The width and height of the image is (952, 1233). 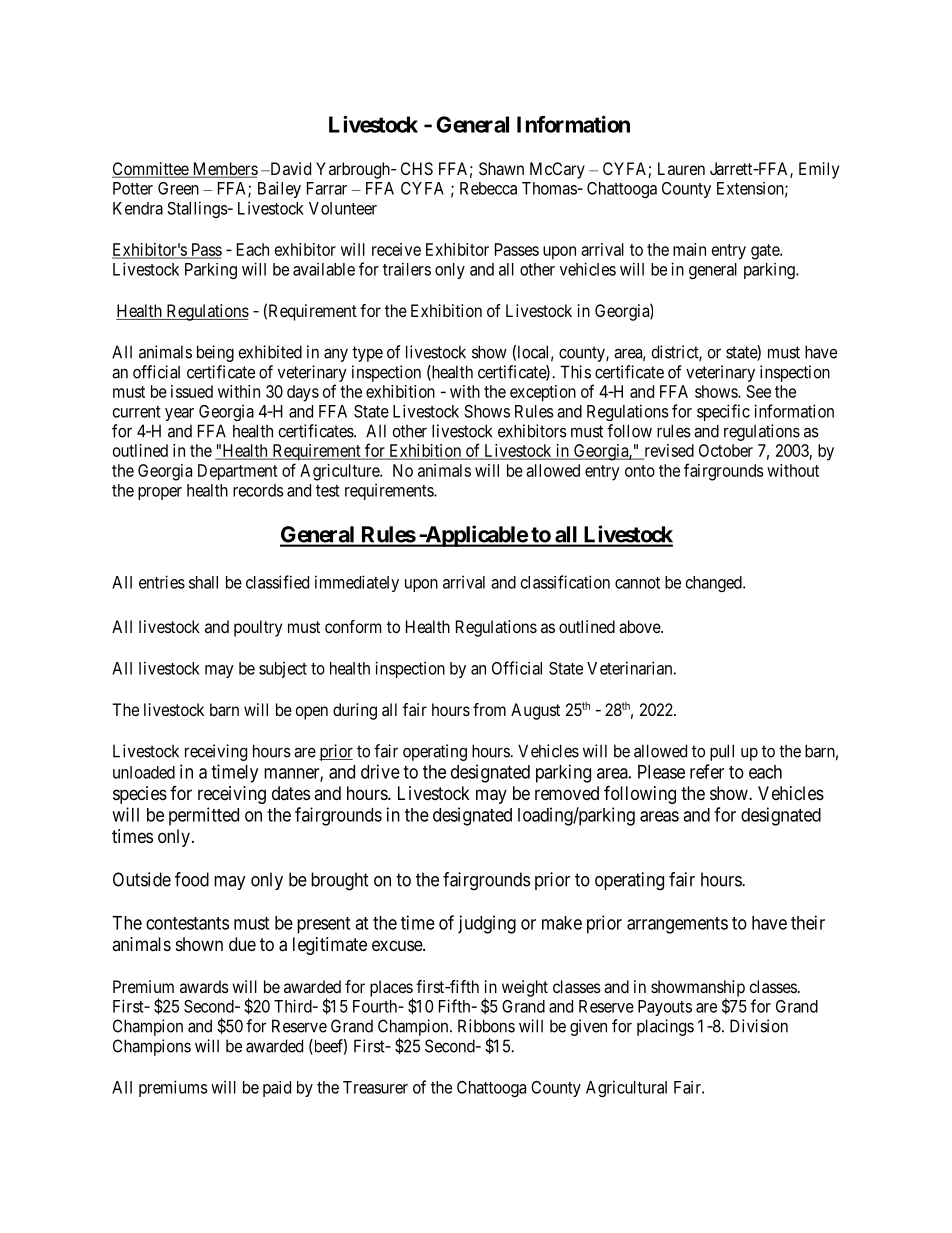 I want to click on permitted, so click(x=204, y=816).
